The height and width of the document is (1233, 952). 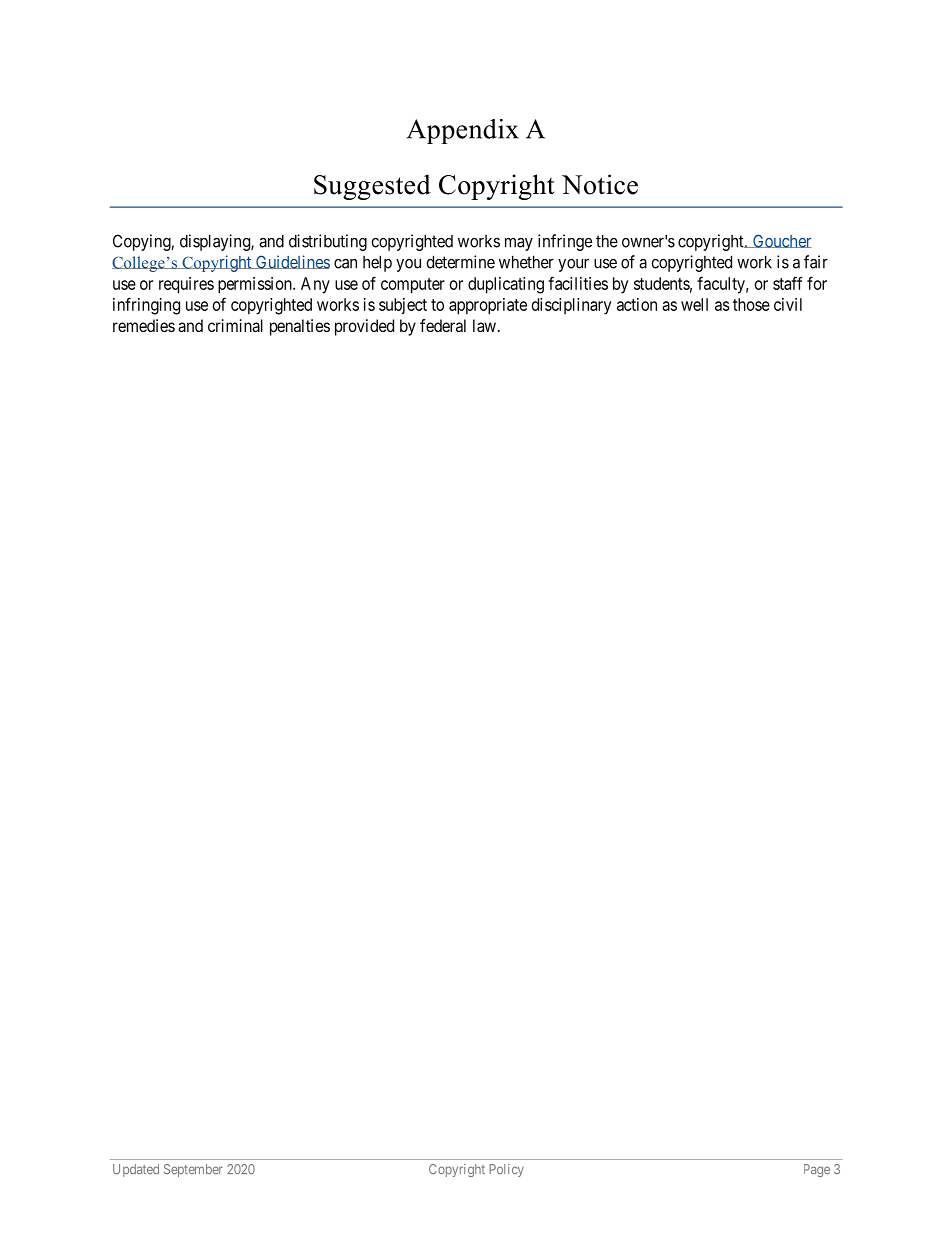 I want to click on Policy, so click(x=506, y=1170).
